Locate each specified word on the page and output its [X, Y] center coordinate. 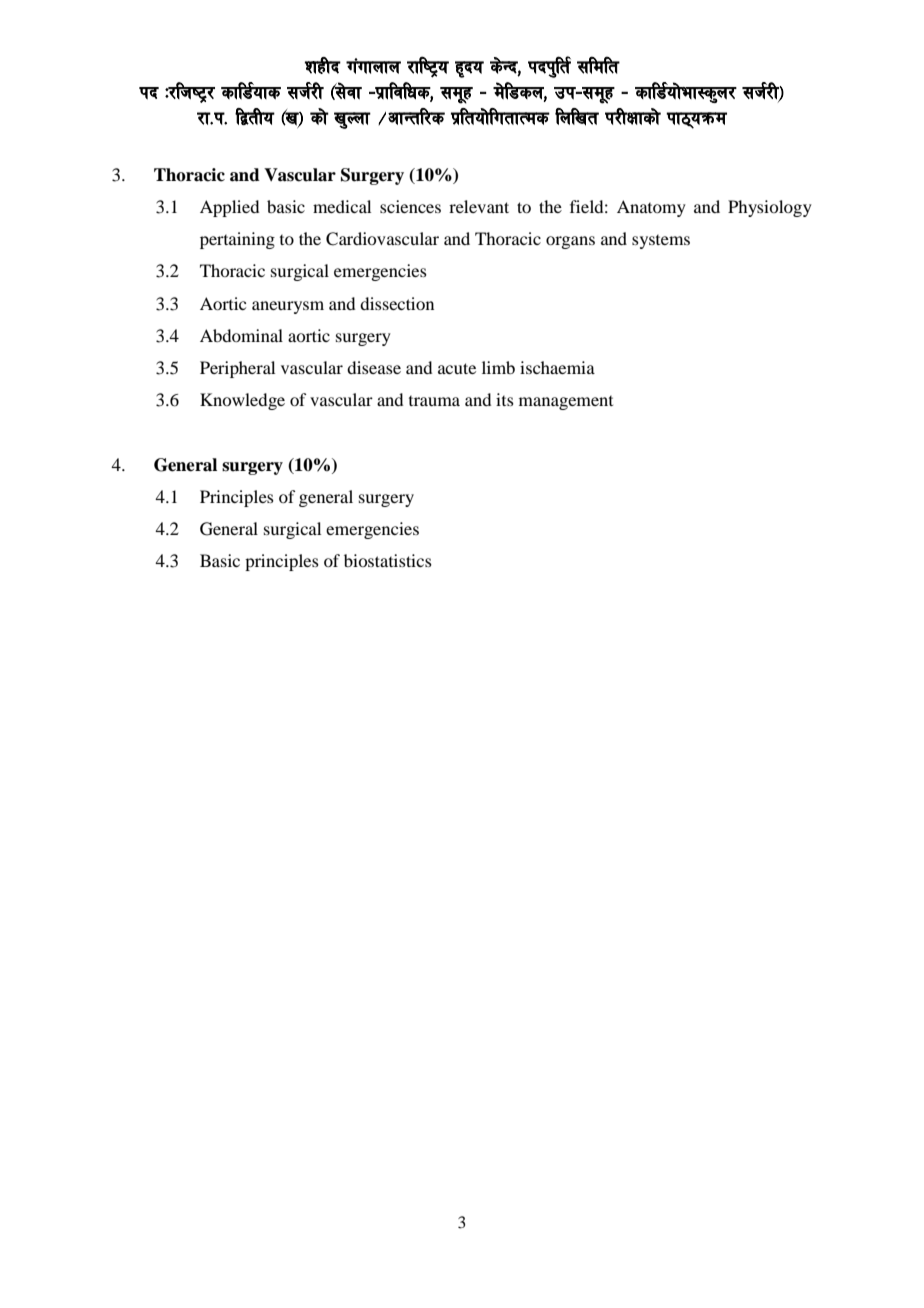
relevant [479, 206]
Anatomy [651, 208]
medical [342, 206]
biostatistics [388, 560]
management [566, 403]
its [505, 399]
